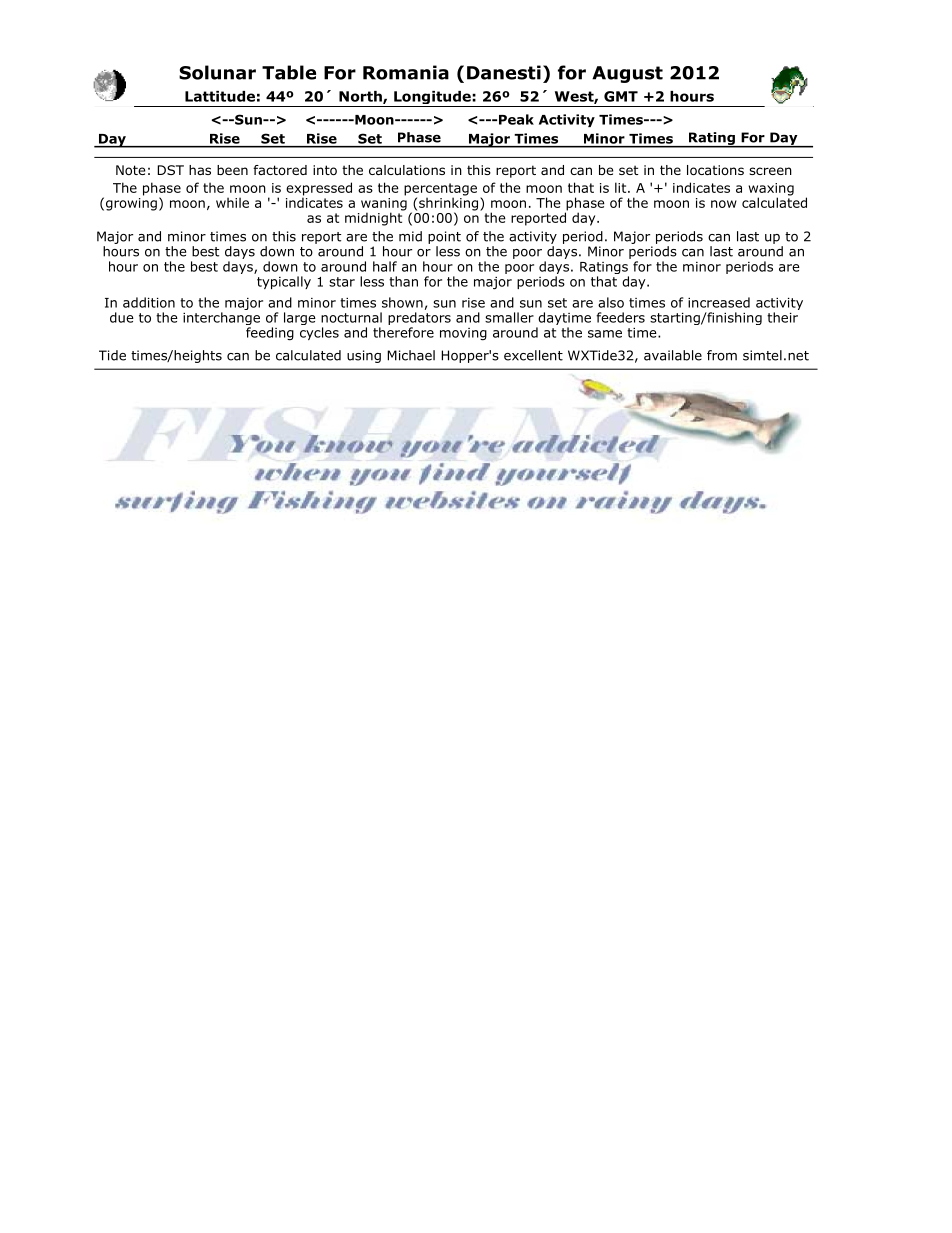 The height and width of the screenshot is (1233, 952). What do you see at coordinates (170, 170) in the screenshot?
I see `DST` at bounding box center [170, 170].
